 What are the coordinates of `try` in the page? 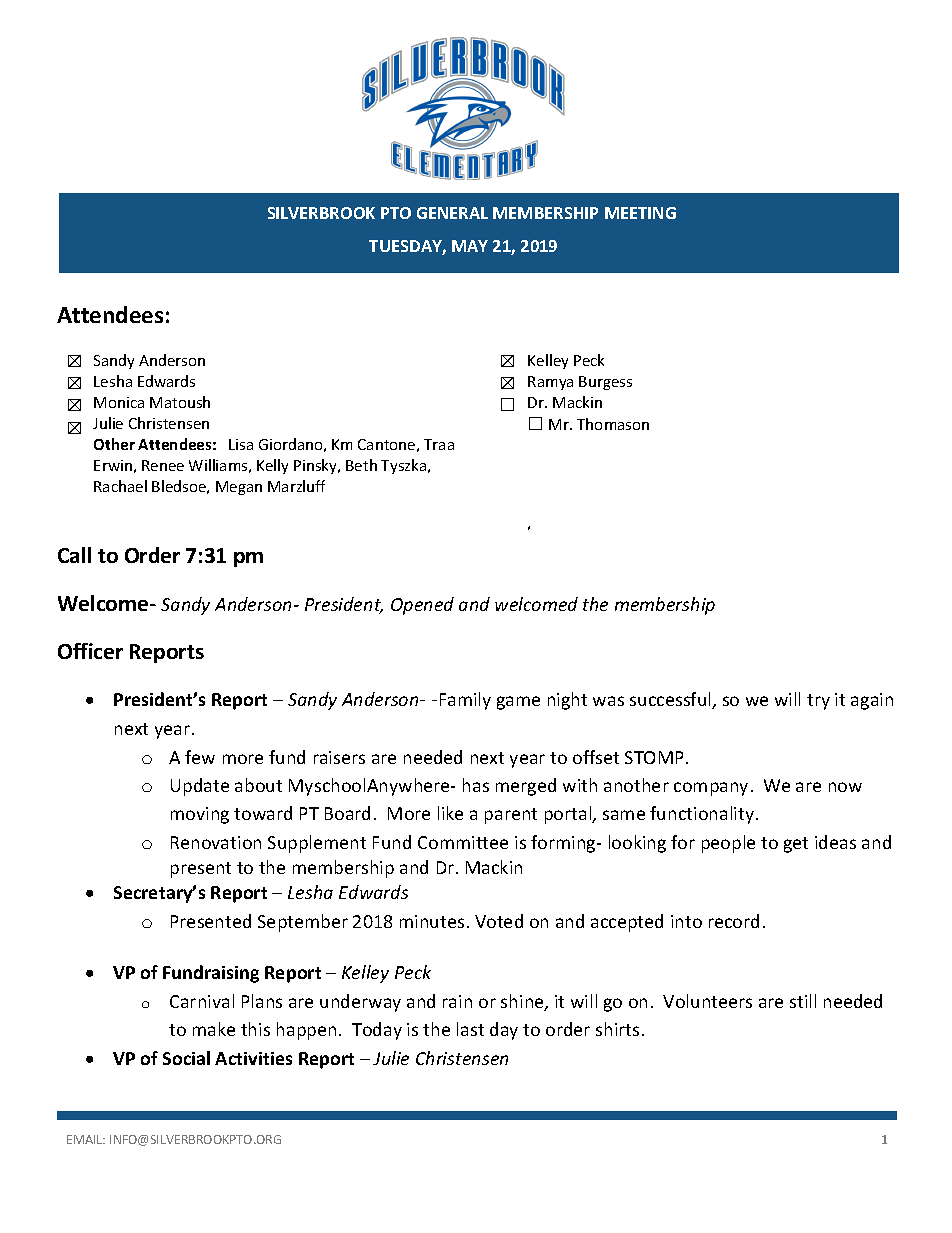 It's located at (818, 702).
